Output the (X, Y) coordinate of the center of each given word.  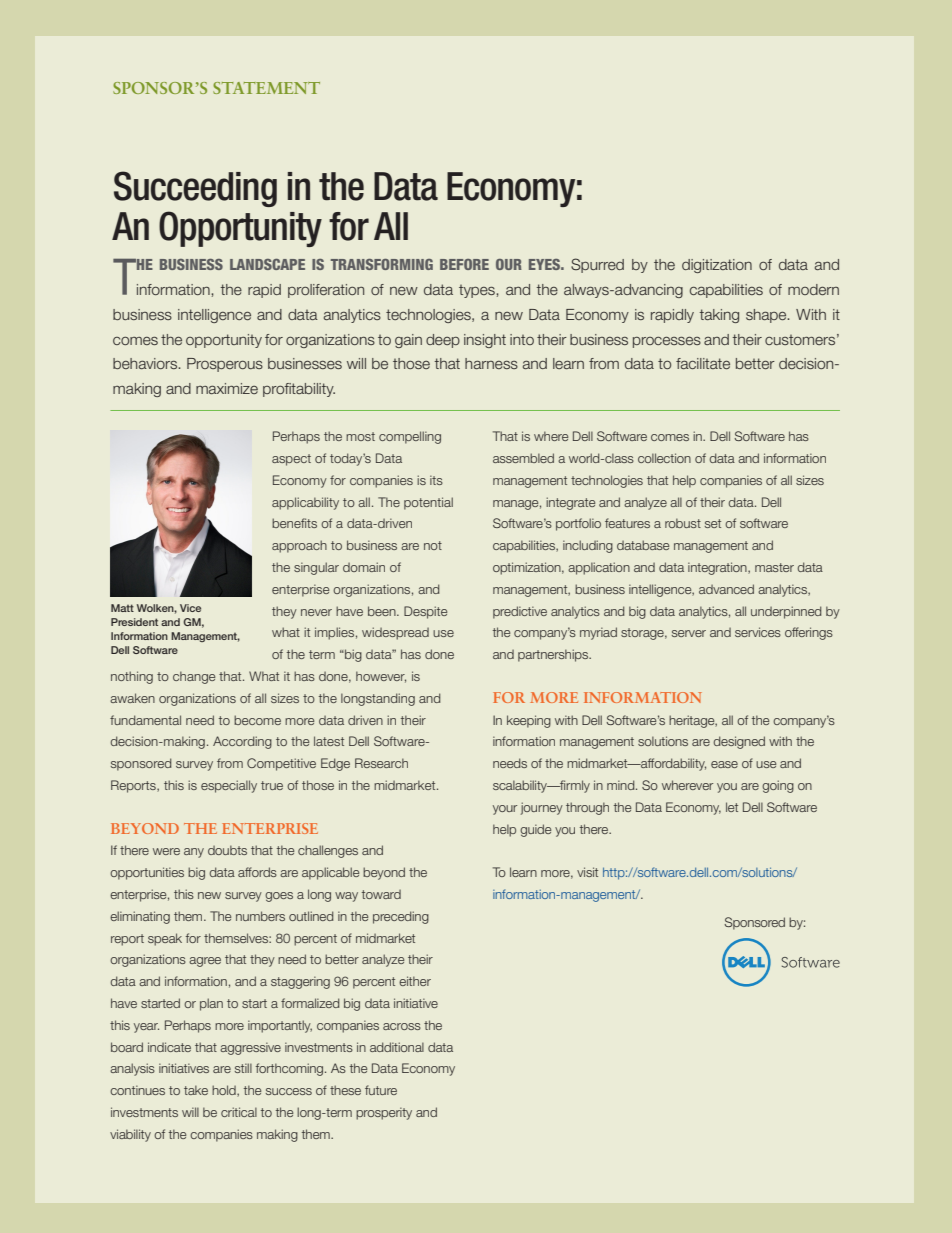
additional (397, 1047)
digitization (717, 266)
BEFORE (464, 264)
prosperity (384, 1113)
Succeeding (195, 189)
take (196, 1090)
